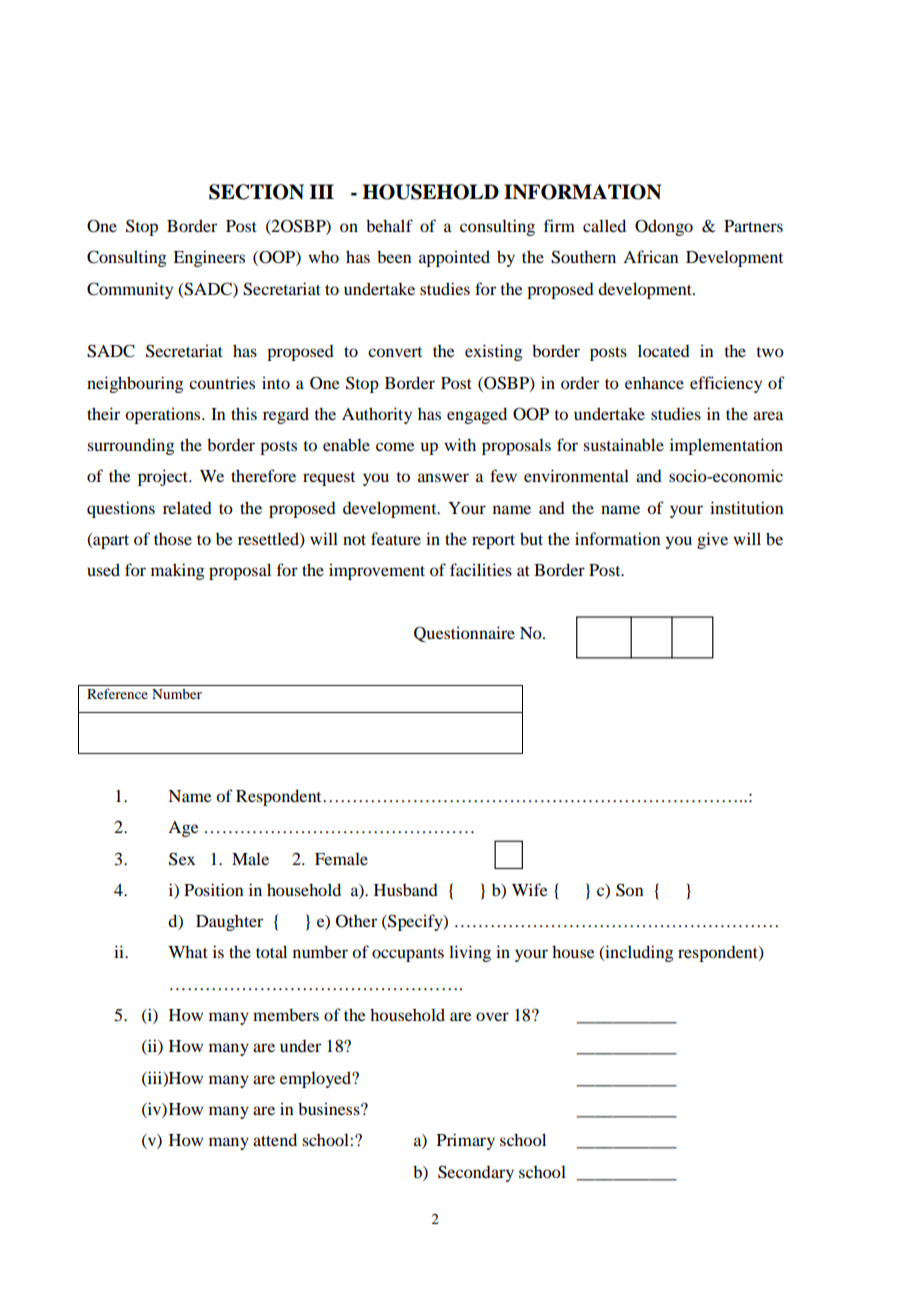 This screenshot has width=924, height=1308. What do you see at coordinates (630, 890) in the screenshot?
I see `Son` at bounding box center [630, 890].
